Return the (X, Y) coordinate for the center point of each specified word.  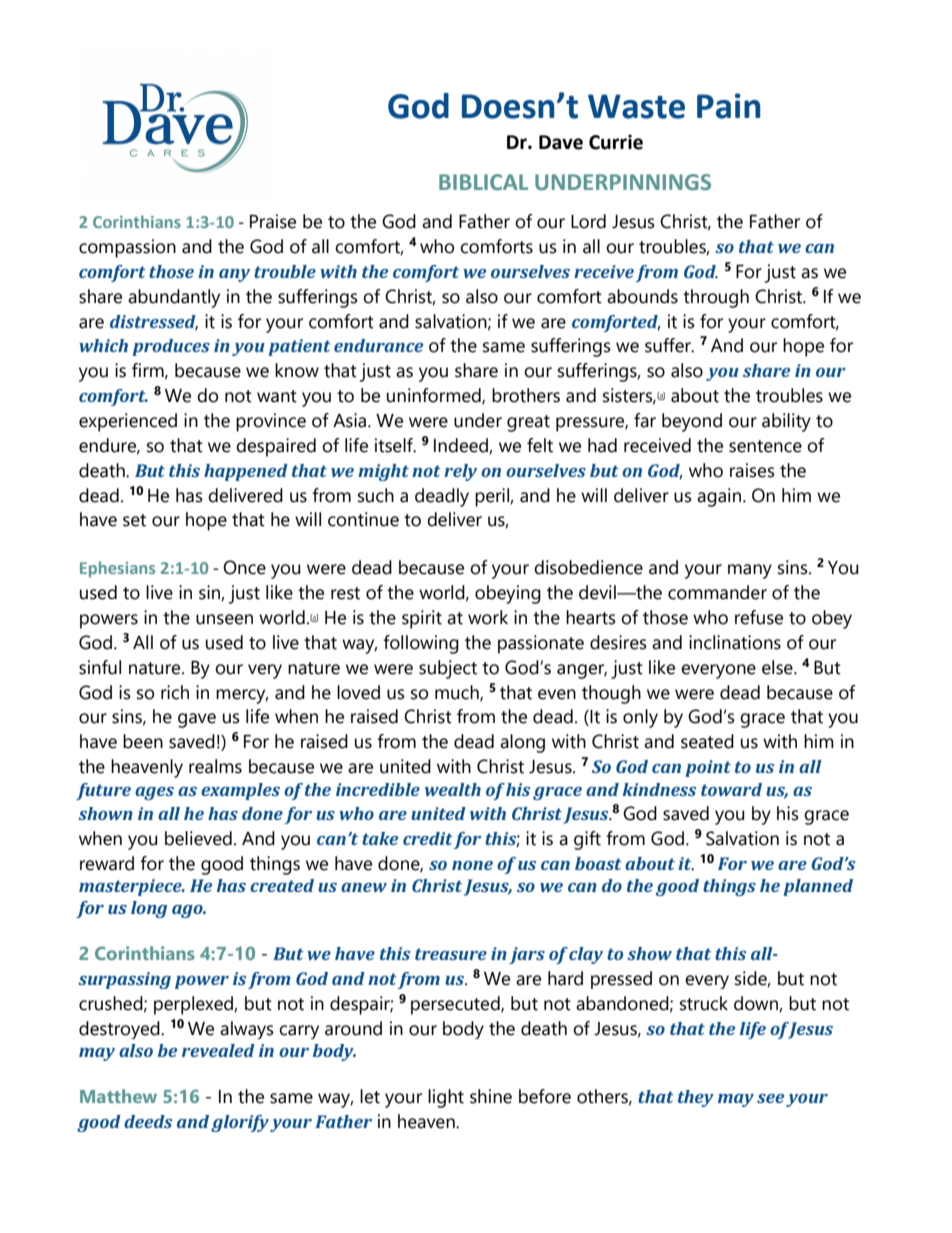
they (696, 1098)
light (446, 1098)
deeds (148, 1121)
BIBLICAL (483, 182)
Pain (728, 106)
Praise (273, 221)
